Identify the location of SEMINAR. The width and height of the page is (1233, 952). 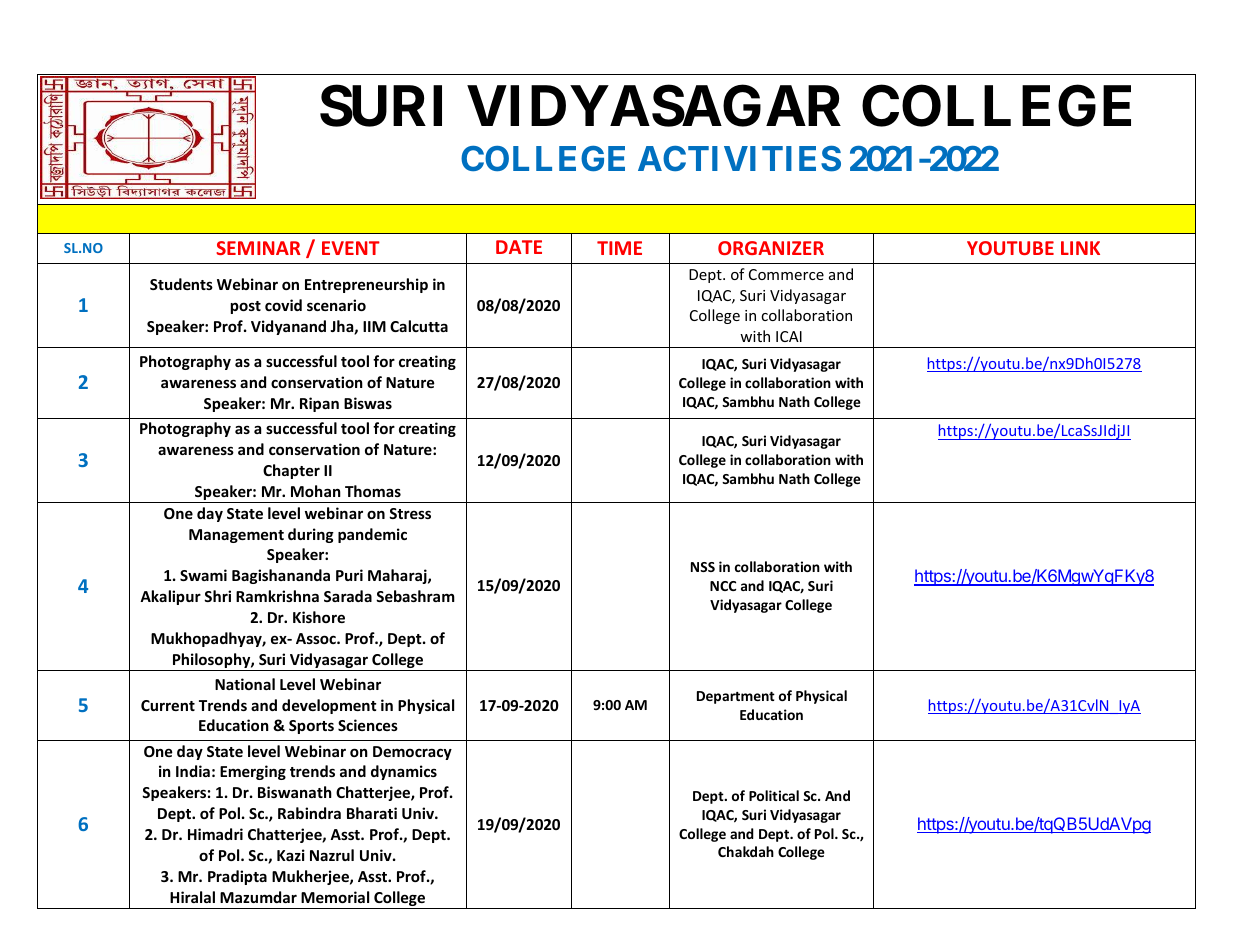
(258, 248).
